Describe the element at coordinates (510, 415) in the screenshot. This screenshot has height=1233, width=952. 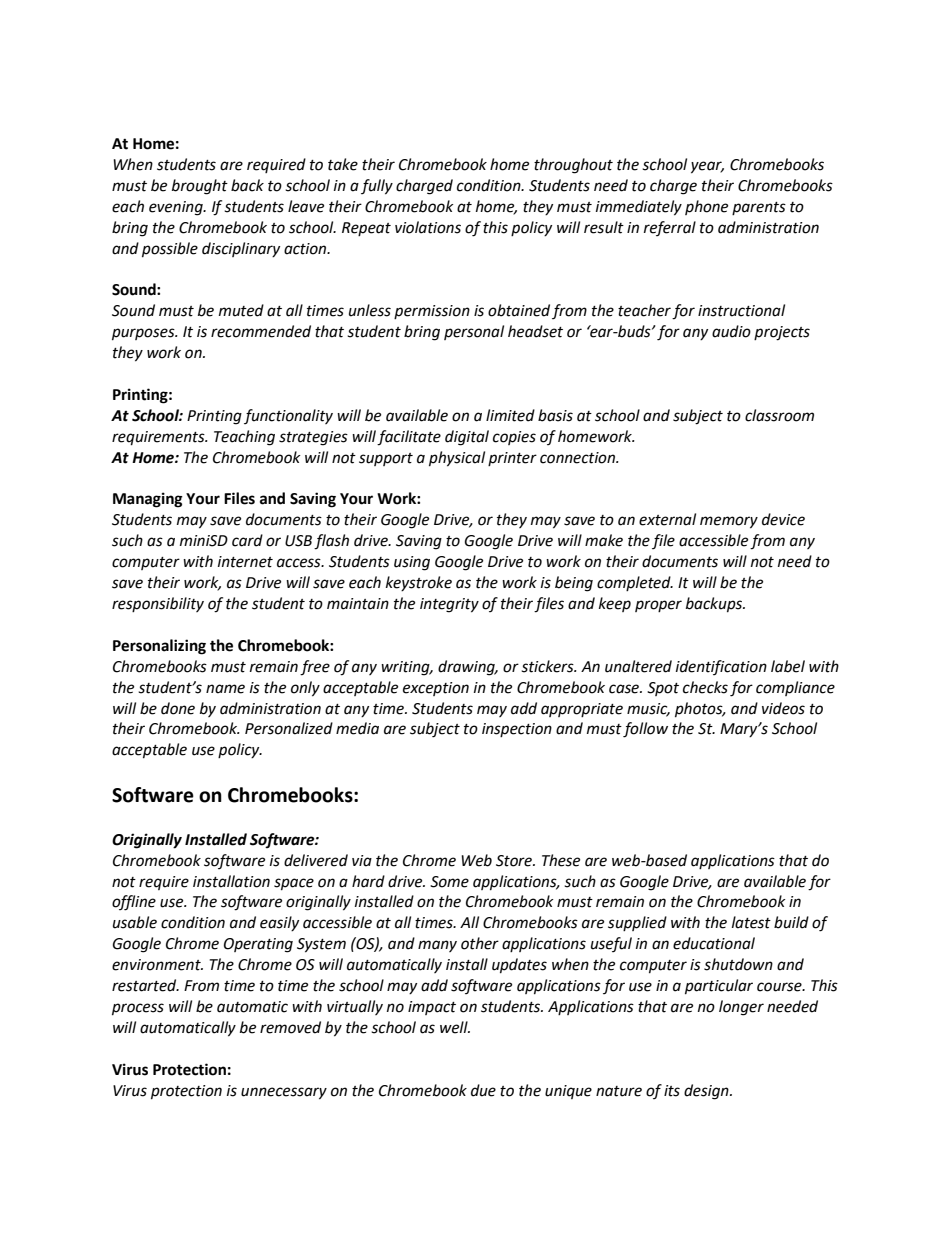
I see `limited` at that location.
